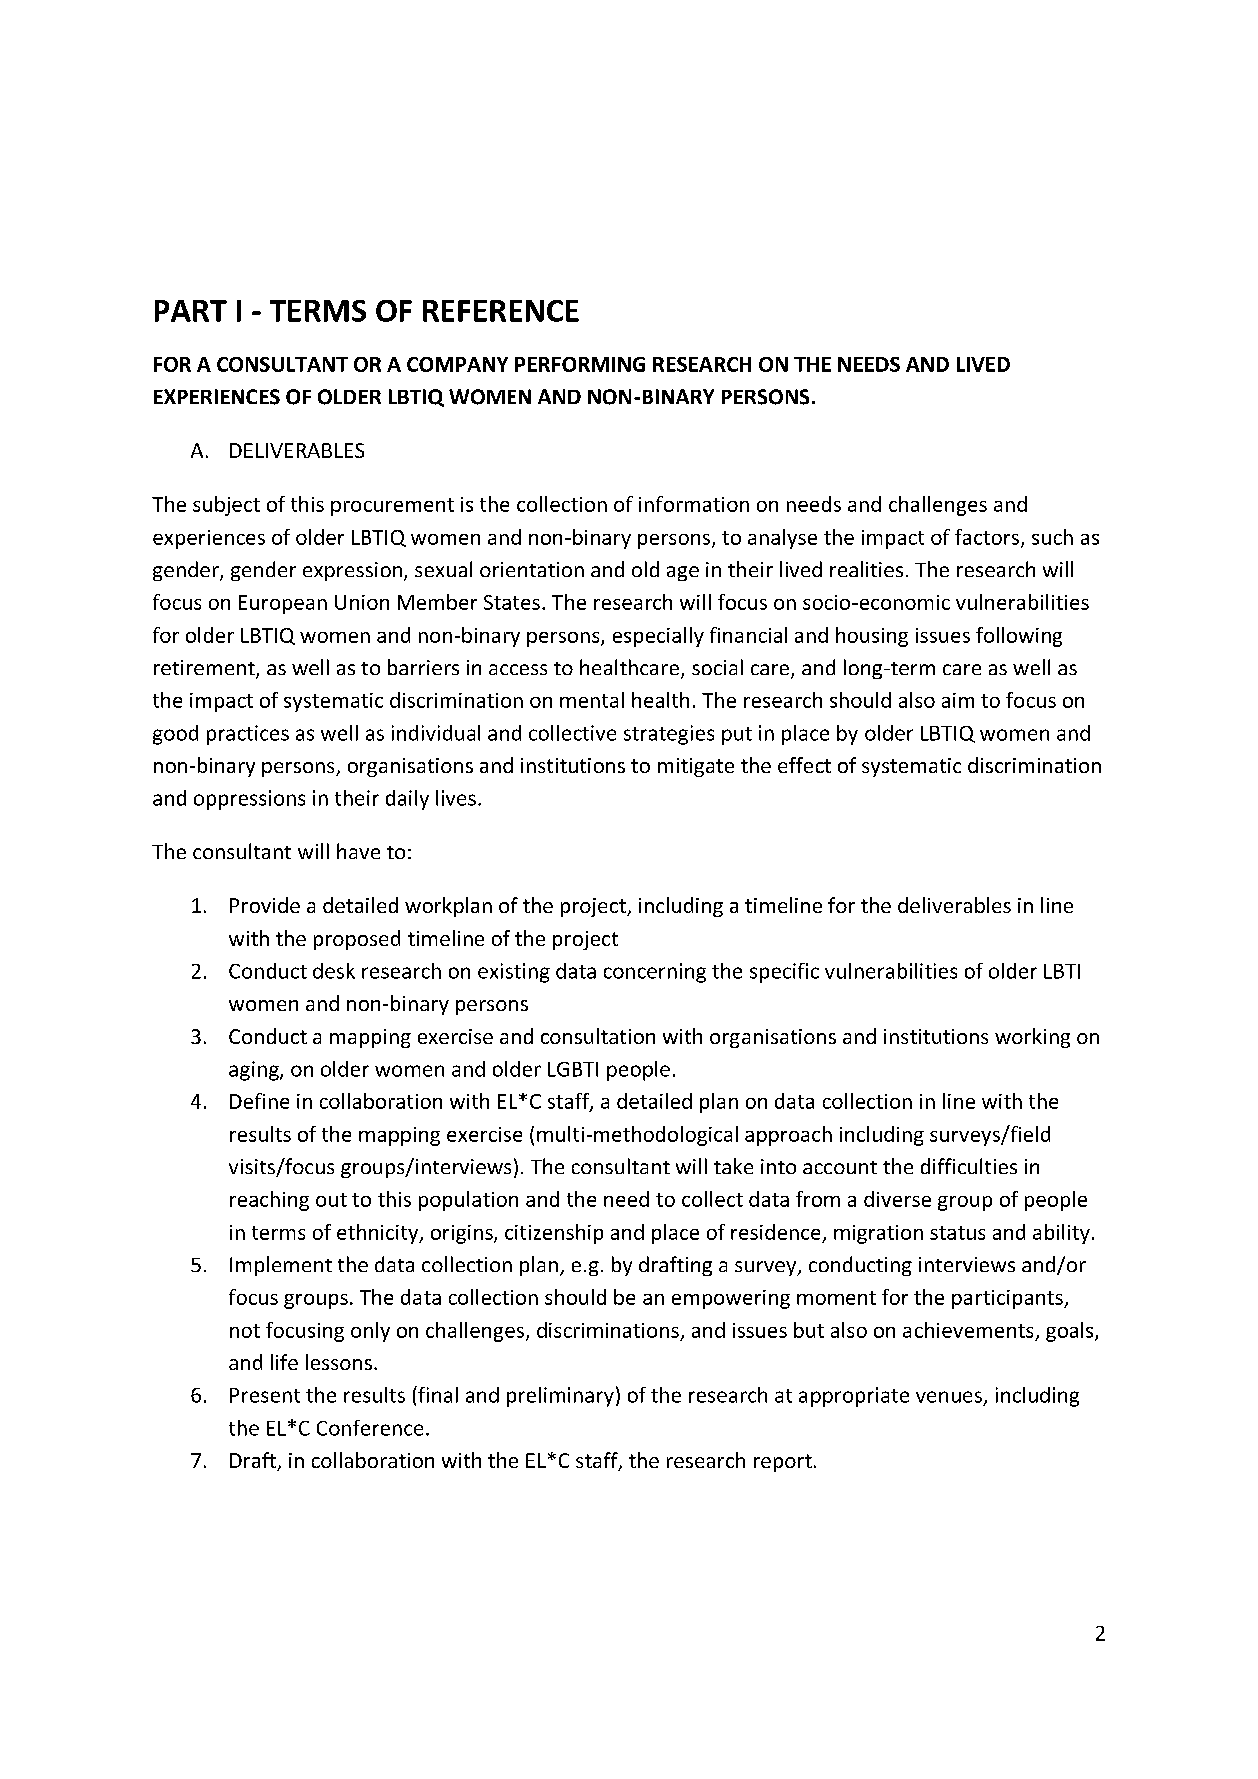 This image has height=1779, width=1258. I want to click on Present, so click(265, 1395).
